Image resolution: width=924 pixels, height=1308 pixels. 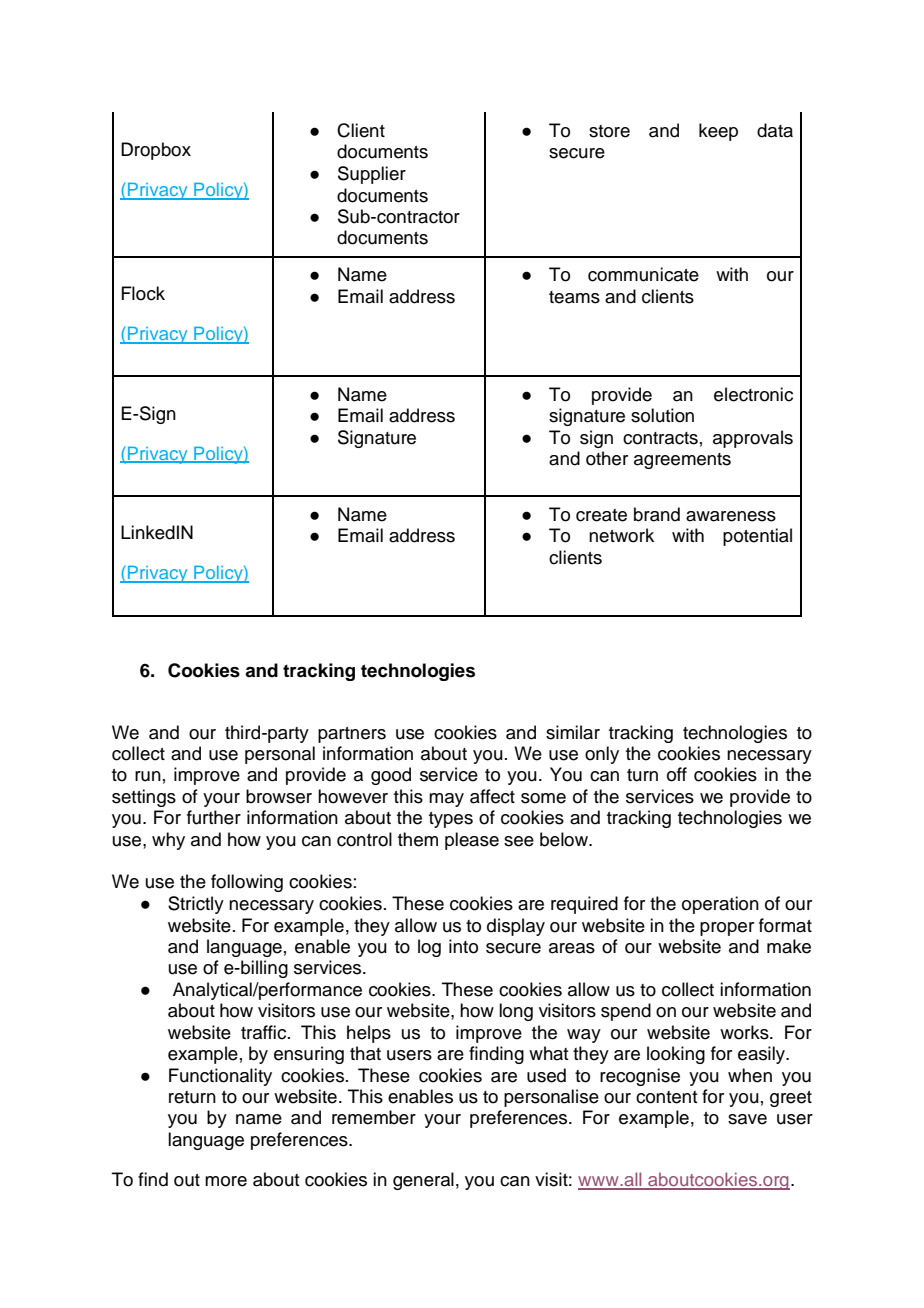 What do you see at coordinates (677, 774) in the page?
I see `off` at bounding box center [677, 774].
